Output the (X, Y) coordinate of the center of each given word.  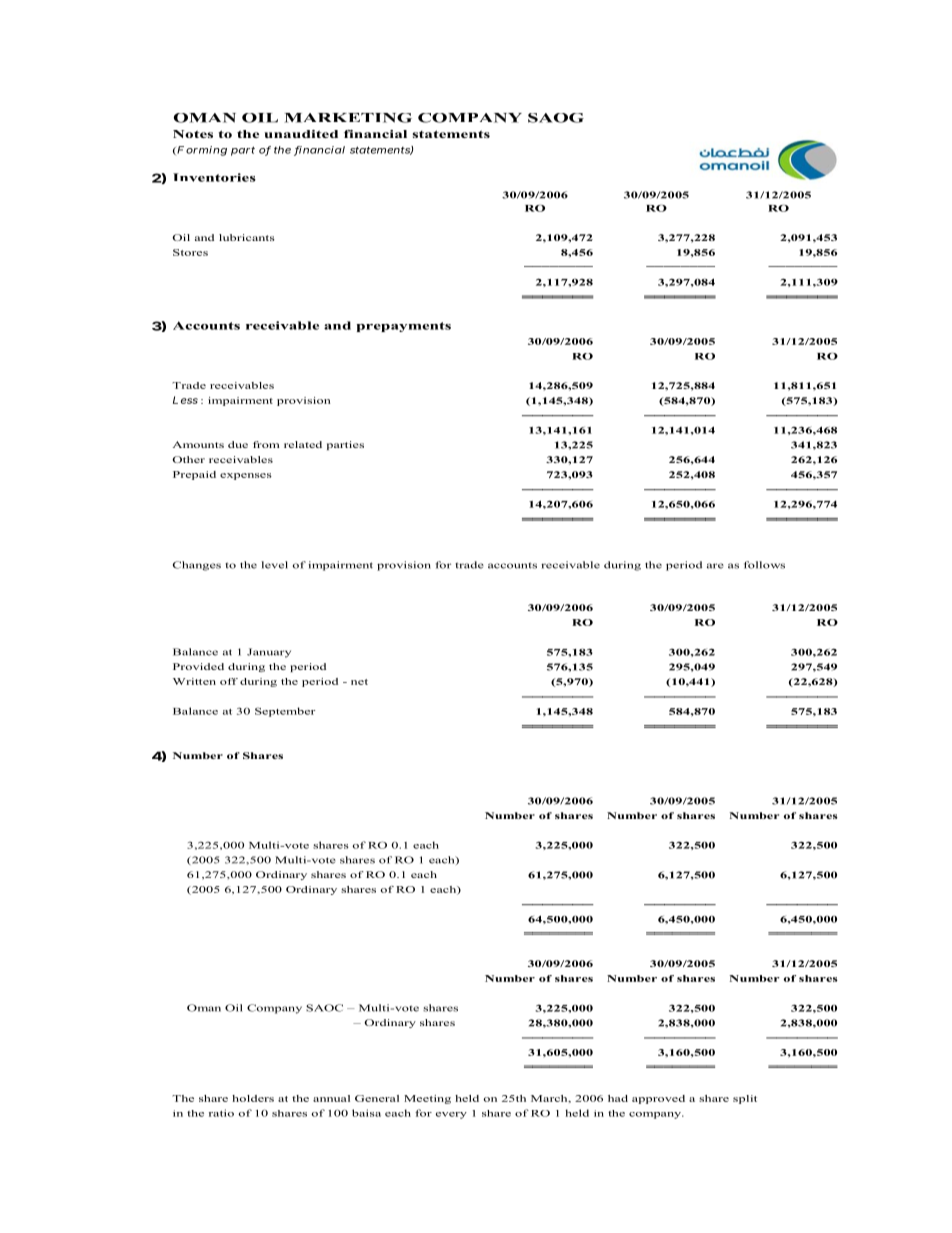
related (303, 444)
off (229, 681)
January (269, 653)
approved (658, 1099)
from (266, 444)
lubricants (247, 237)
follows (764, 565)
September (285, 712)
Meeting (427, 1099)
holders (253, 1098)
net (359, 682)
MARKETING (348, 118)
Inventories (214, 177)
